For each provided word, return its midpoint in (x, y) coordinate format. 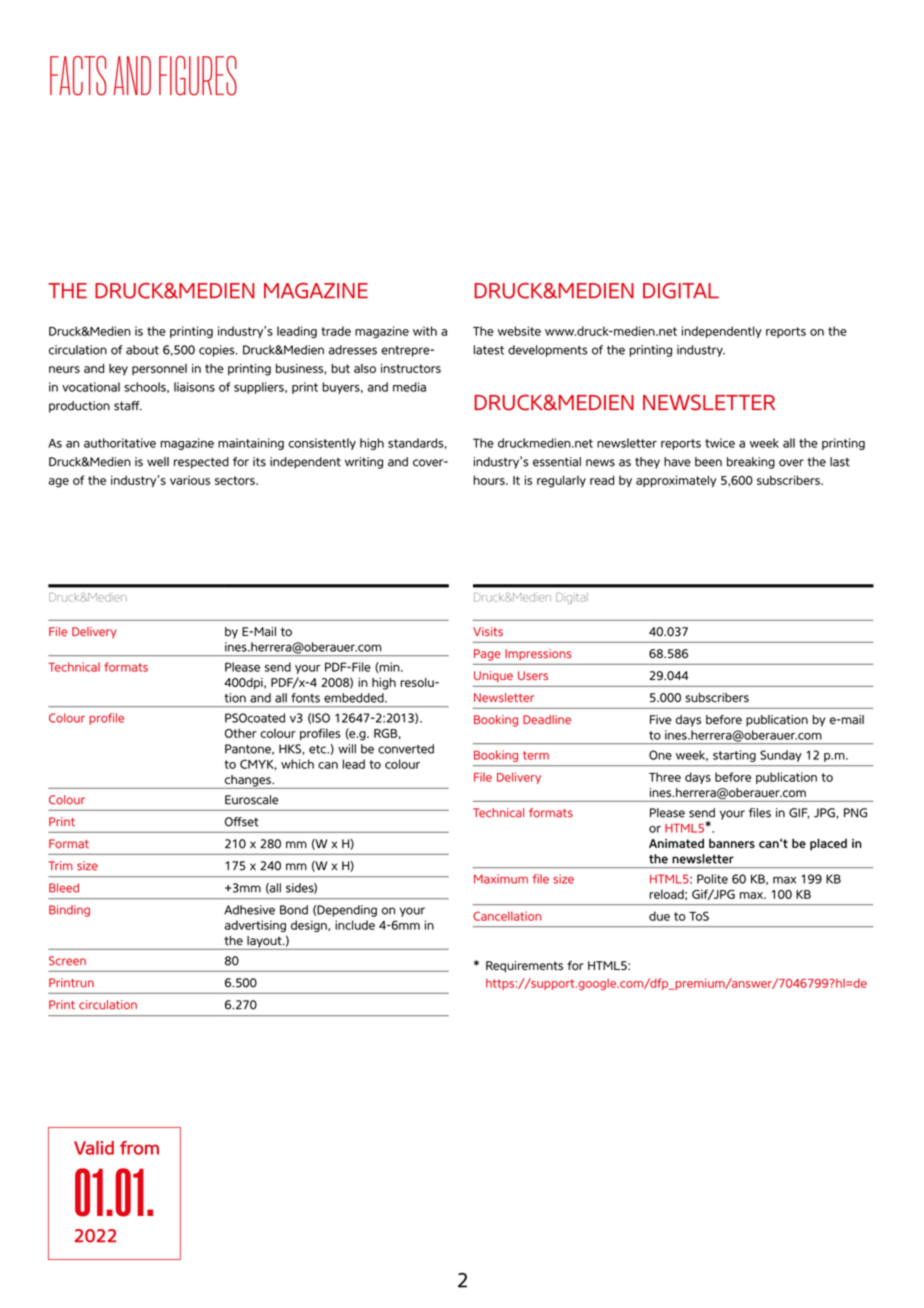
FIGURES (198, 76)
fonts (305, 698)
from (139, 1148)
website (519, 331)
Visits (488, 631)
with (425, 331)
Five (661, 720)
